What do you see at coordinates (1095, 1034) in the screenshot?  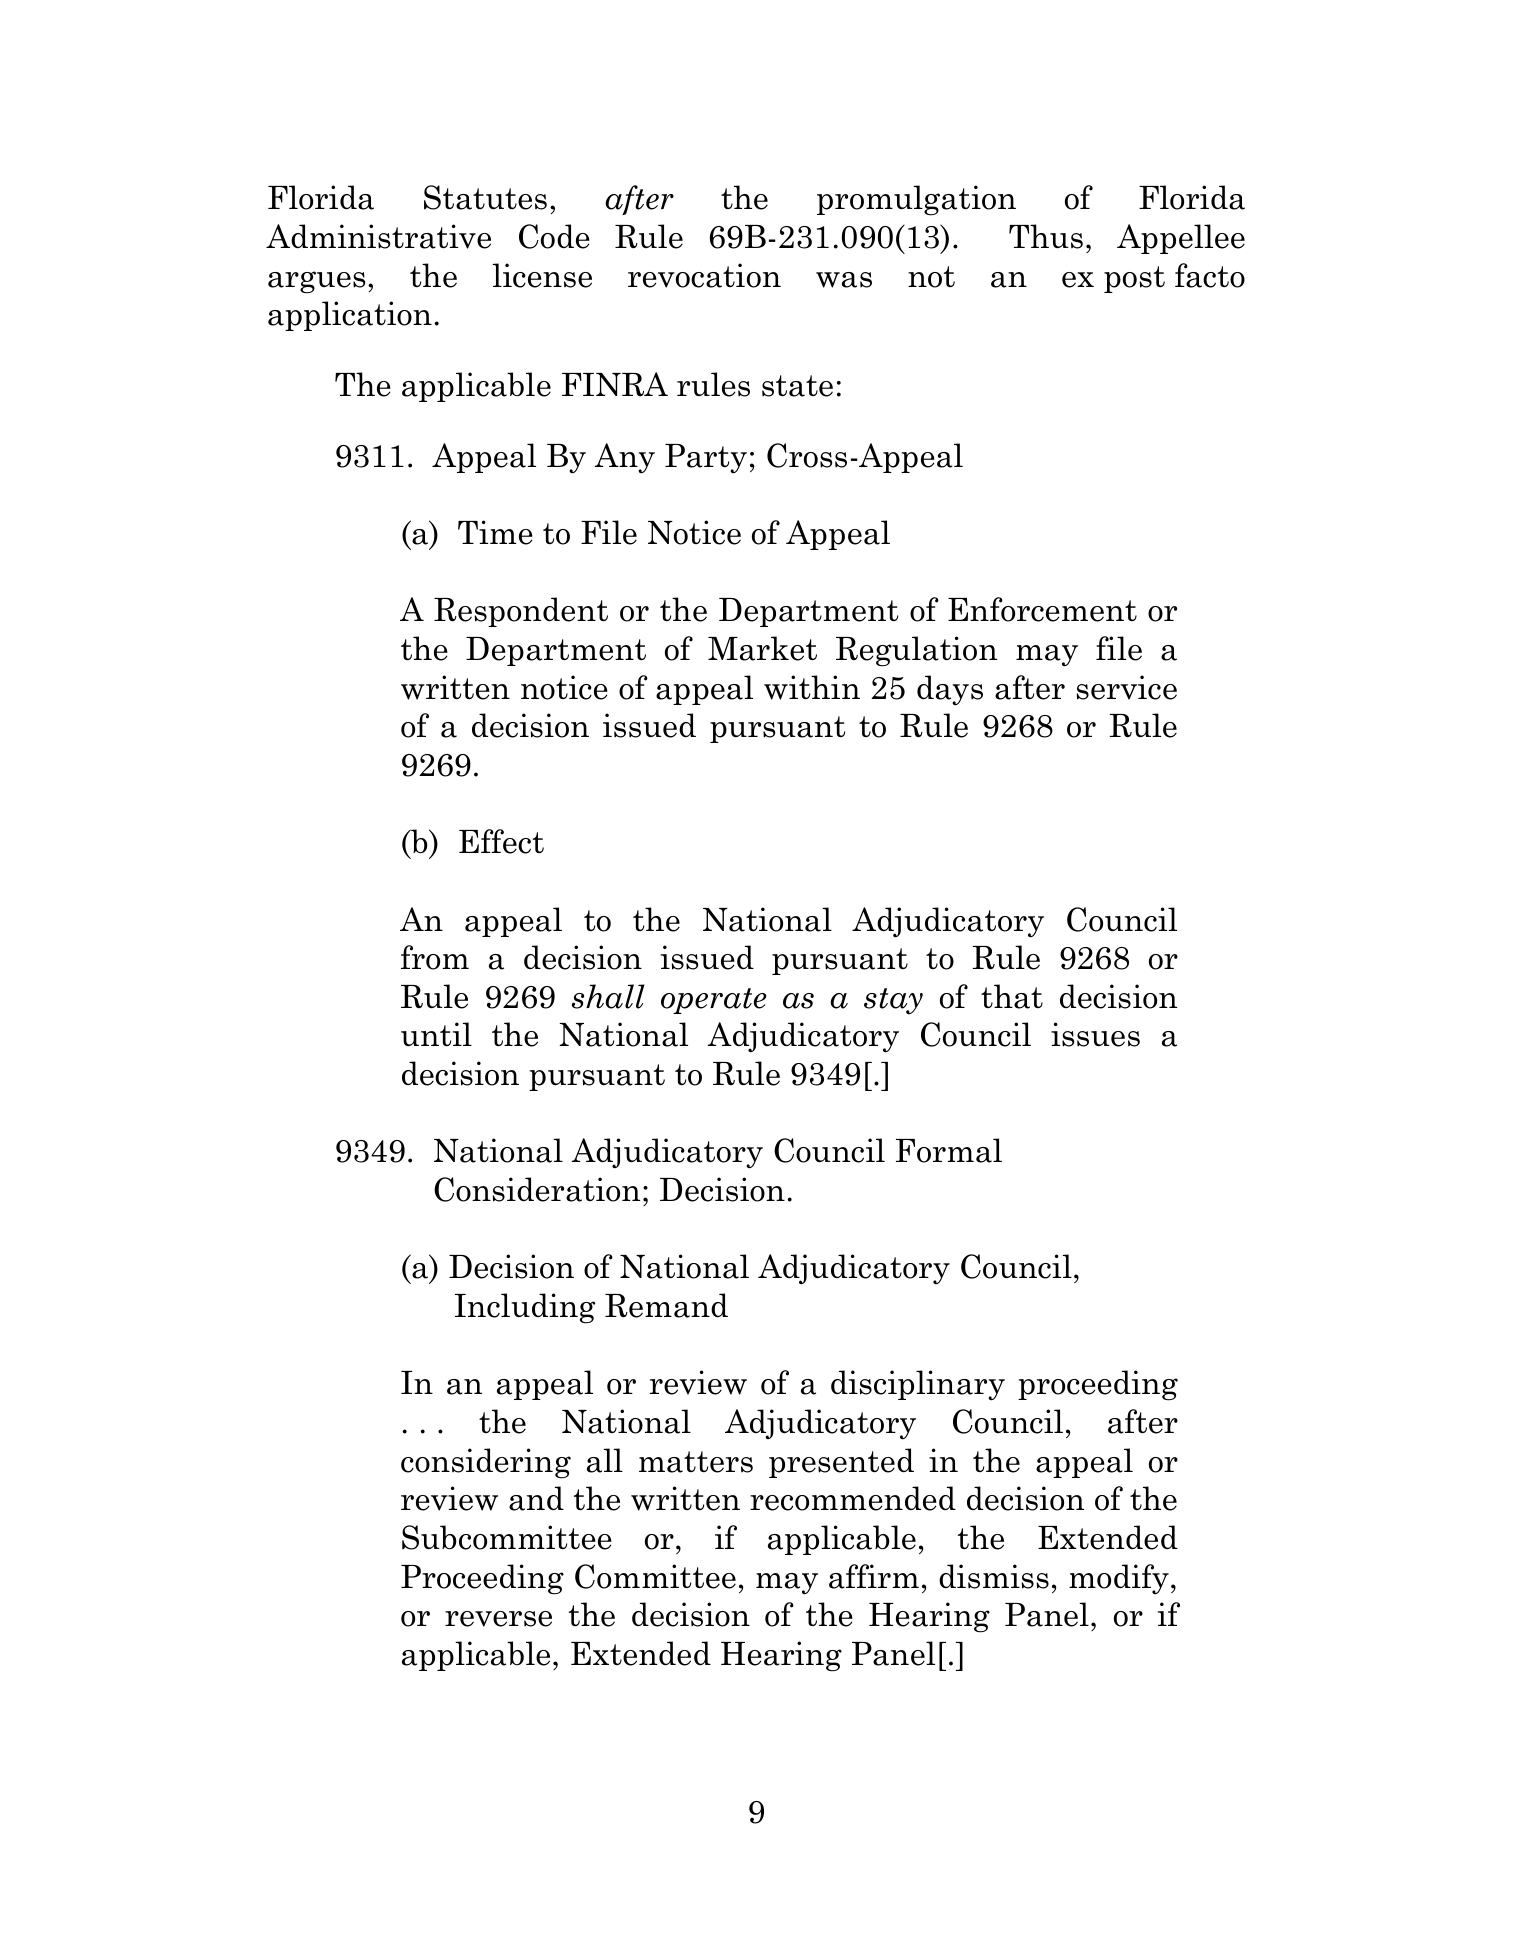 I see `issues` at bounding box center [1095, 1034].
